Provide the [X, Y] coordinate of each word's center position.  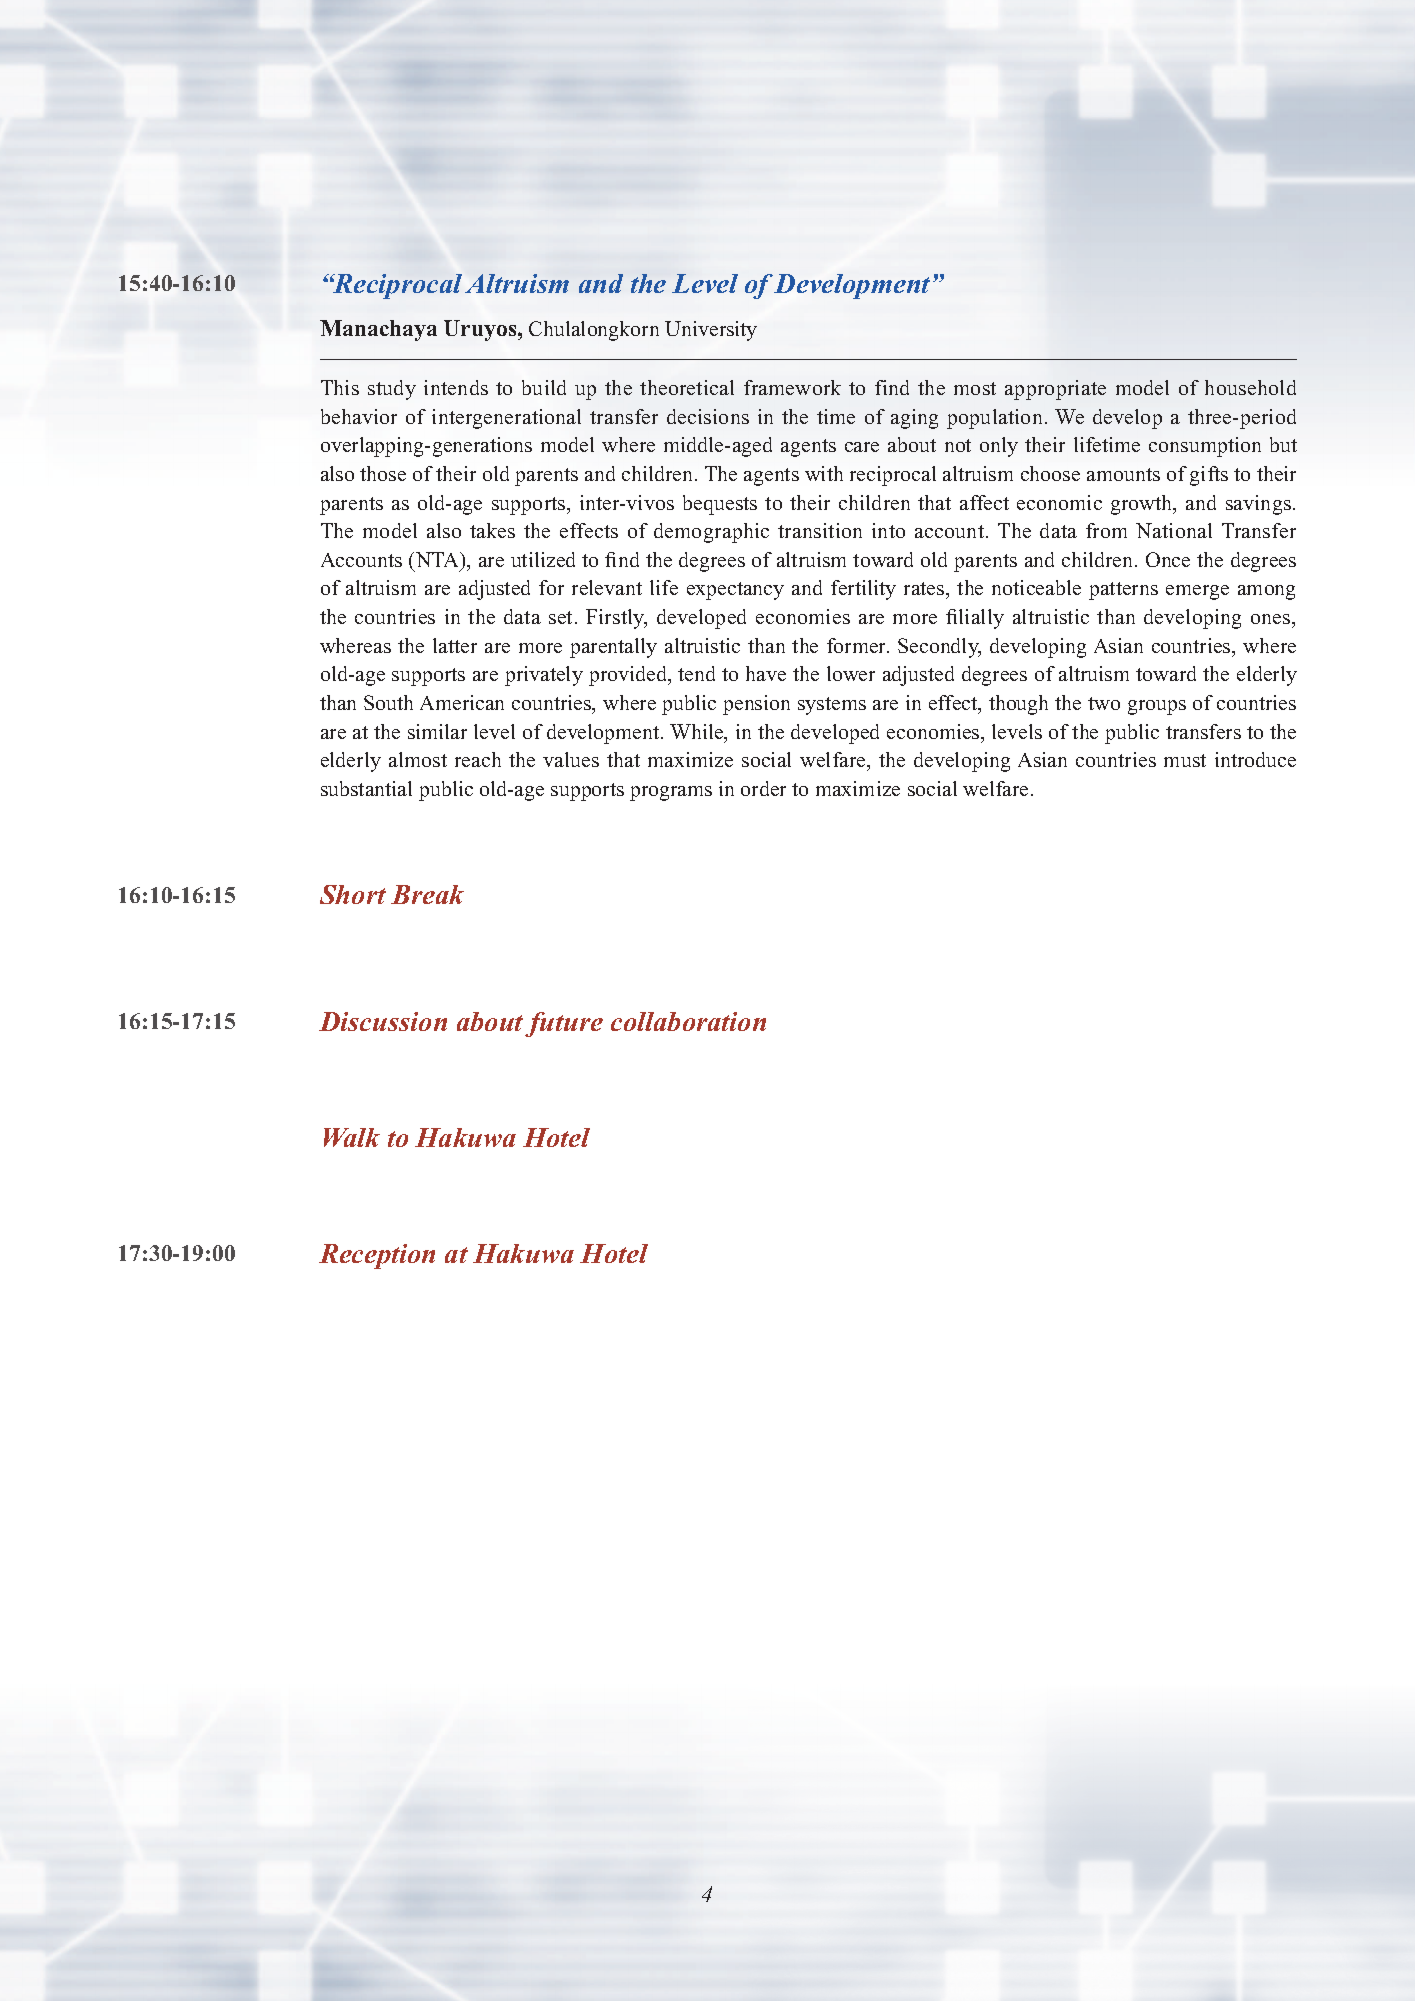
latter [455, 645]
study [392, 390]
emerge [1197, 592]
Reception [377, 1256]
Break [427, 894]
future [564, 1024]
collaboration [688, 1021]
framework [792, 387]
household [1250, 387]
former [858, 645]
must [1185, 760]
